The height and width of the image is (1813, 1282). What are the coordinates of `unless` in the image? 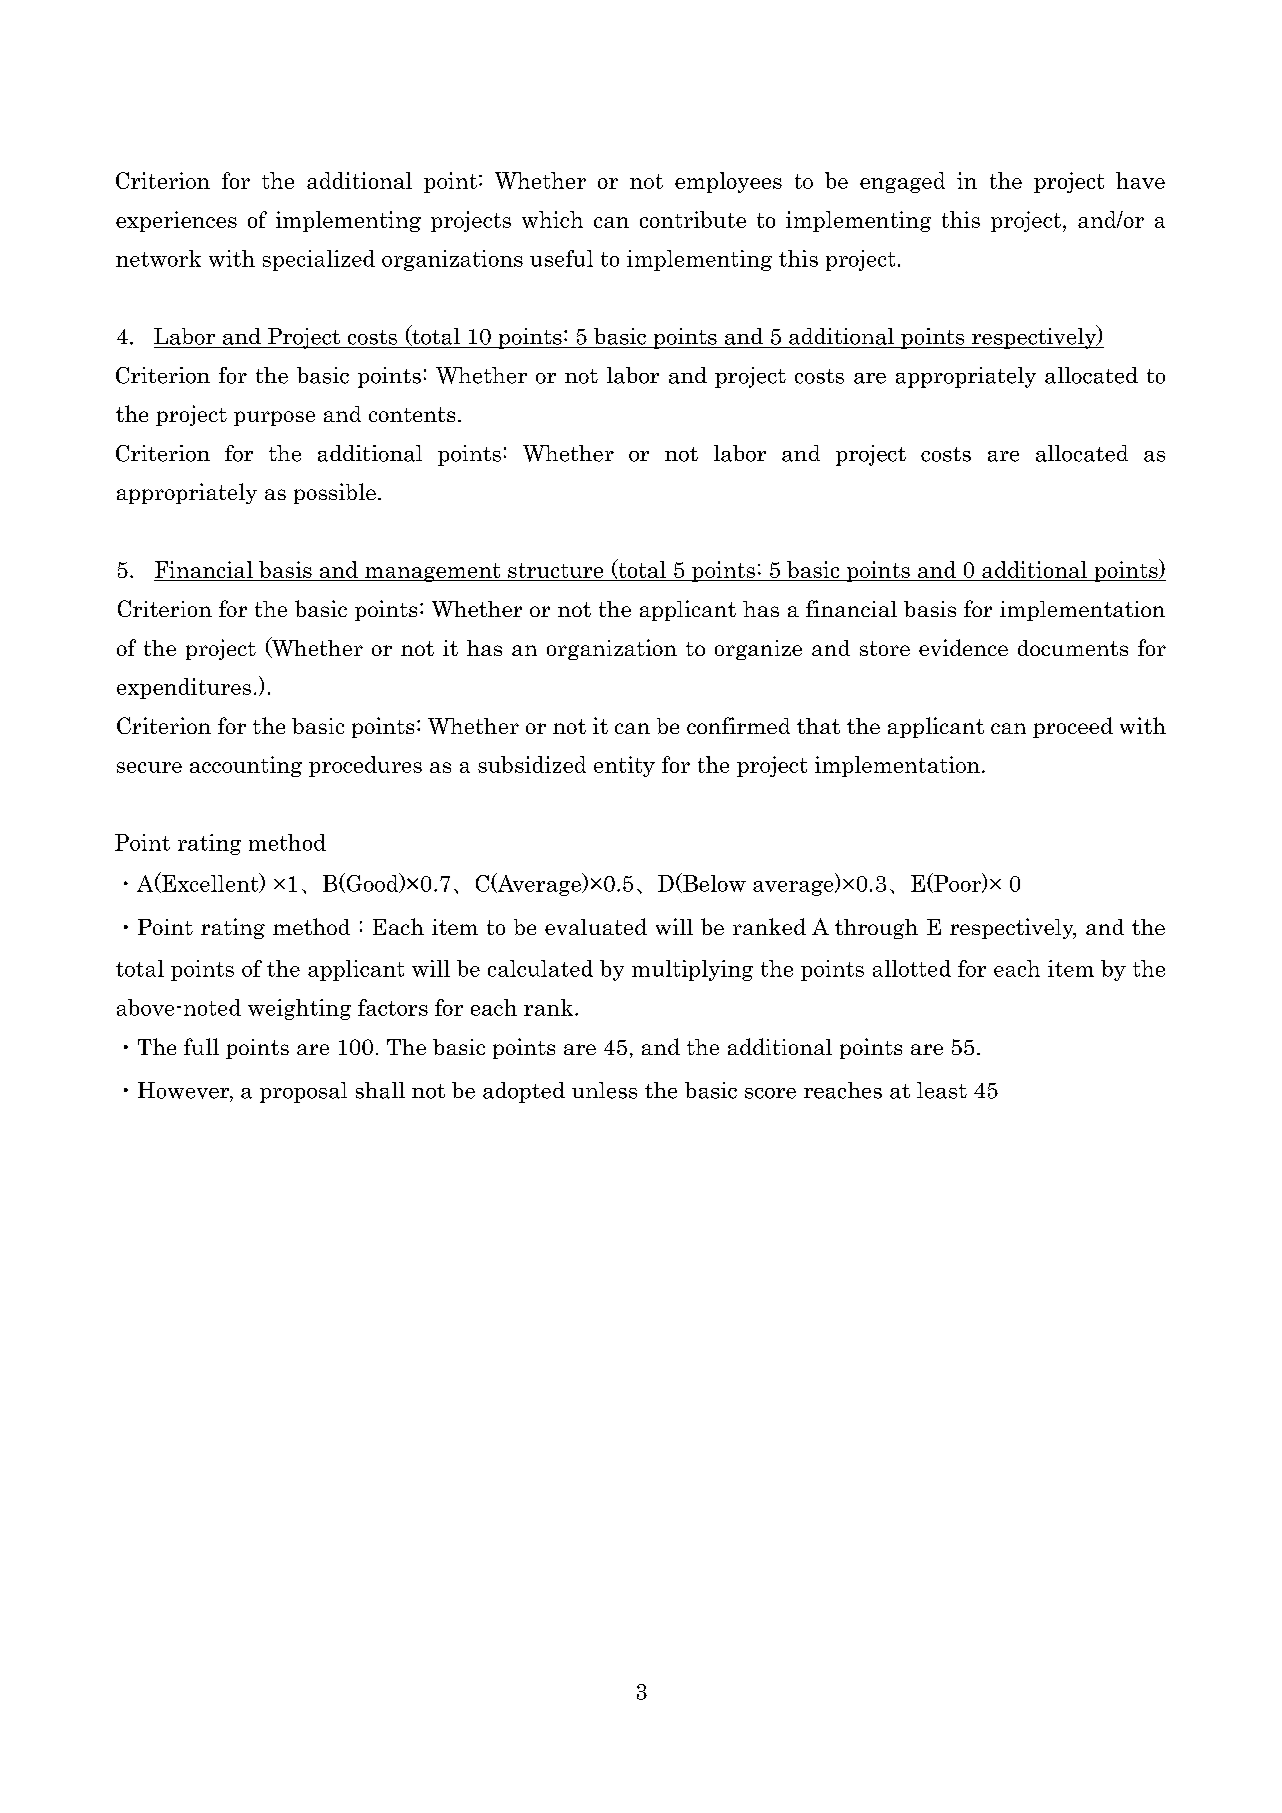 It's located at (604, 1090).
